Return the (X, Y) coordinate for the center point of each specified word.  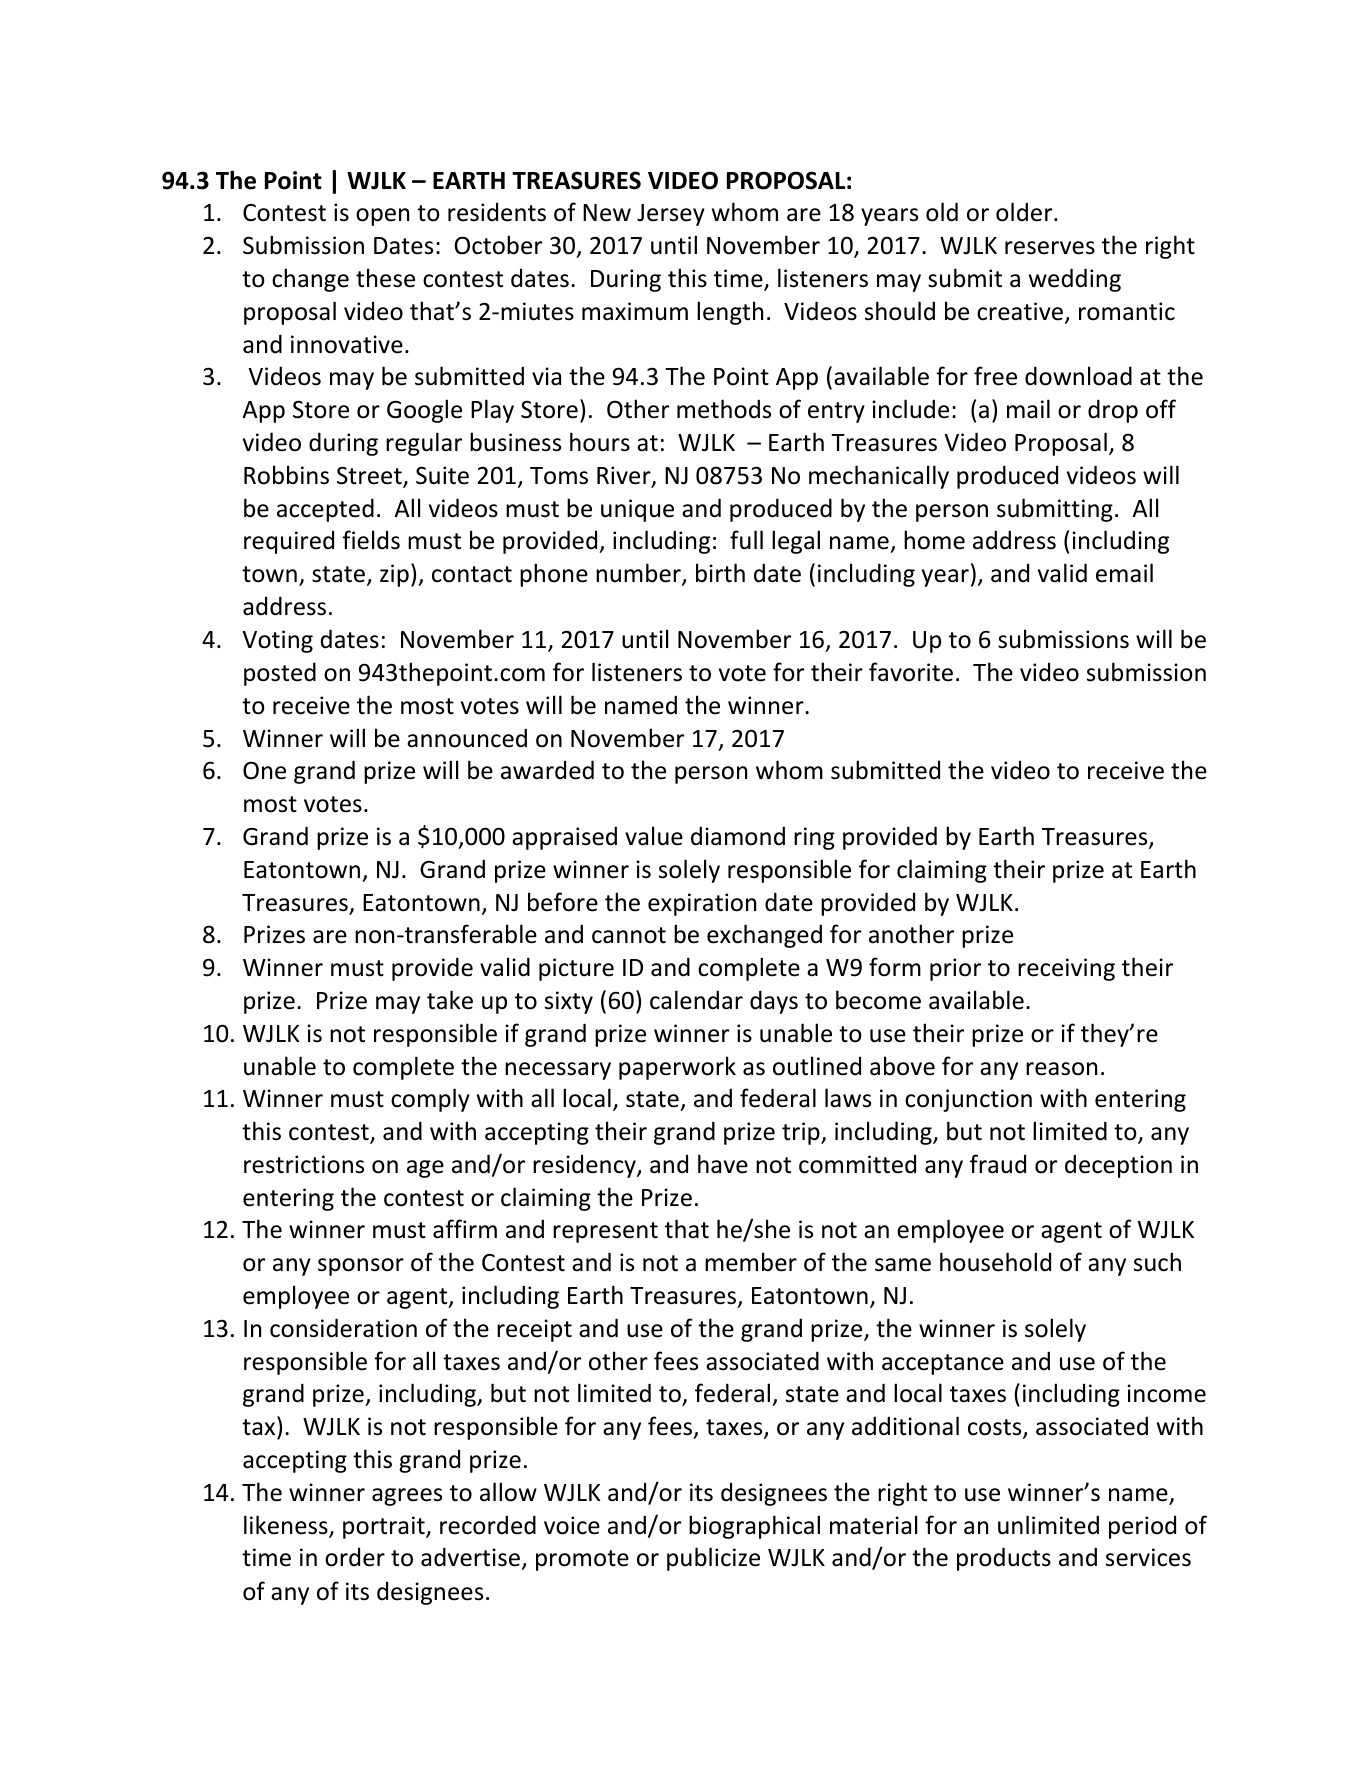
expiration (702, 904)
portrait (385, 1527)
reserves (1050, 248)
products (1004, 1559)
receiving (1066, 969)
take (450, 1000)
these (385, 278)
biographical (754, 1527)
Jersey (671, 215)
